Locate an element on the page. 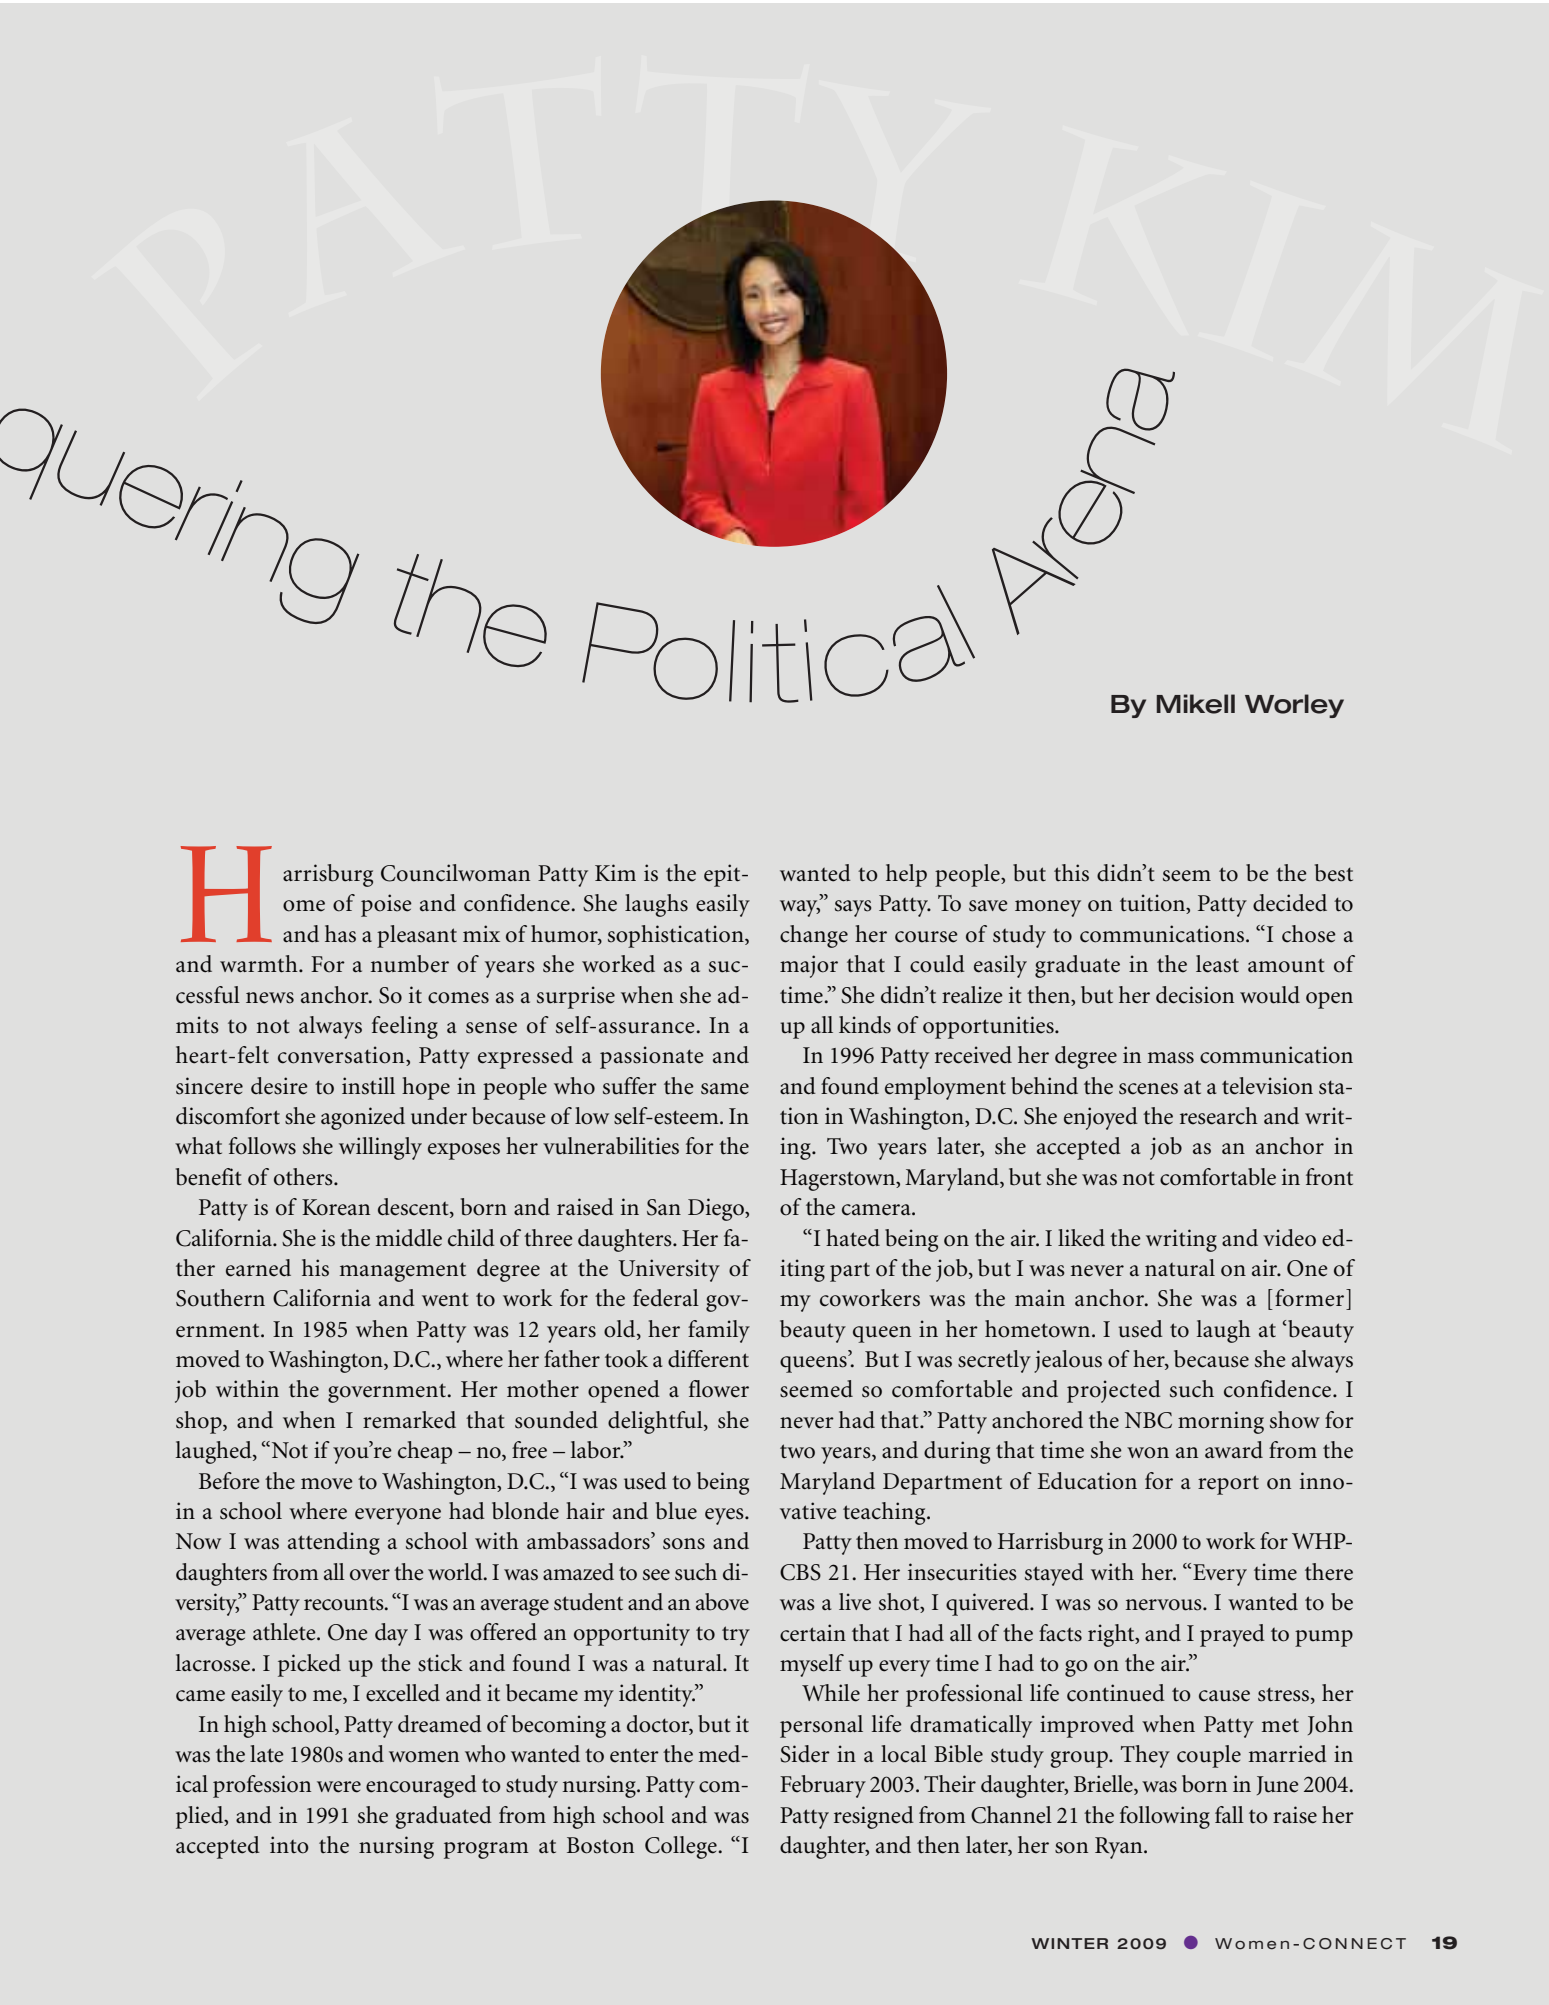  help is located at coordinates (906, 875).
